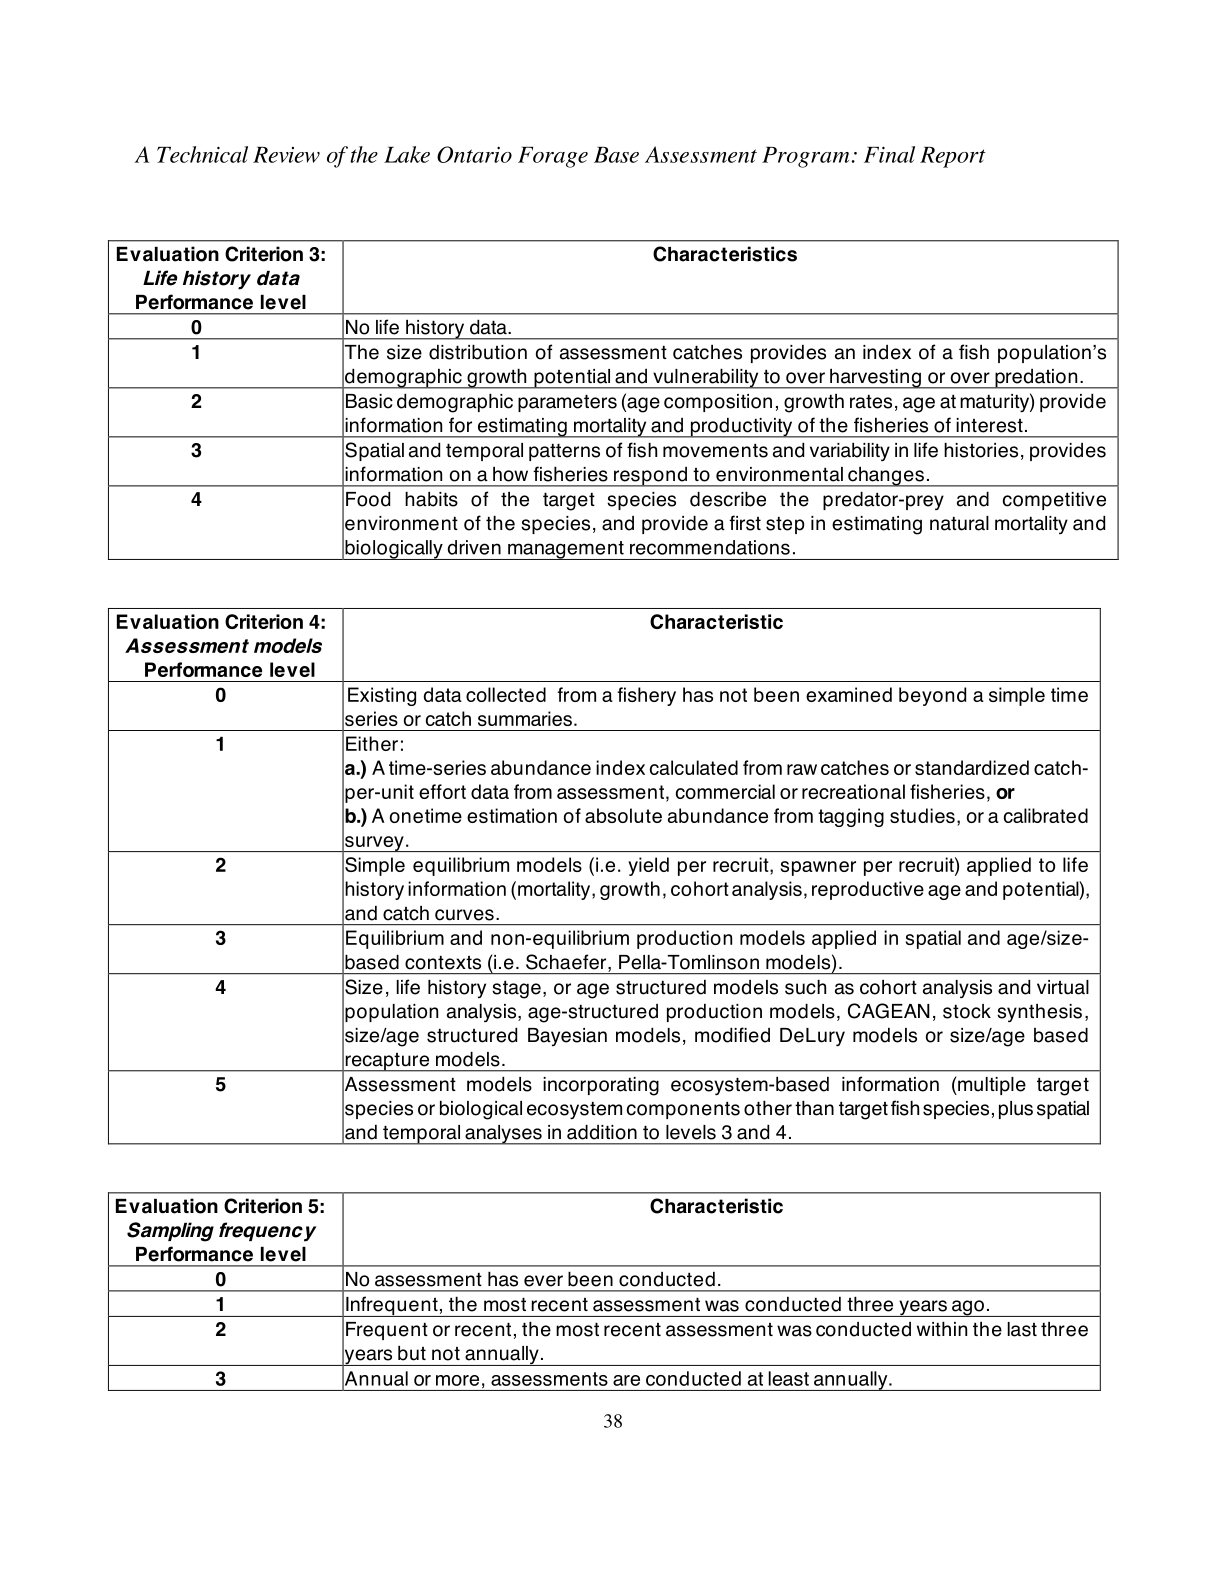 The width and height of the image is (1226, 1586). Describe the element at coordinates (553, 157) in the image. I see `Forage` at that location.
